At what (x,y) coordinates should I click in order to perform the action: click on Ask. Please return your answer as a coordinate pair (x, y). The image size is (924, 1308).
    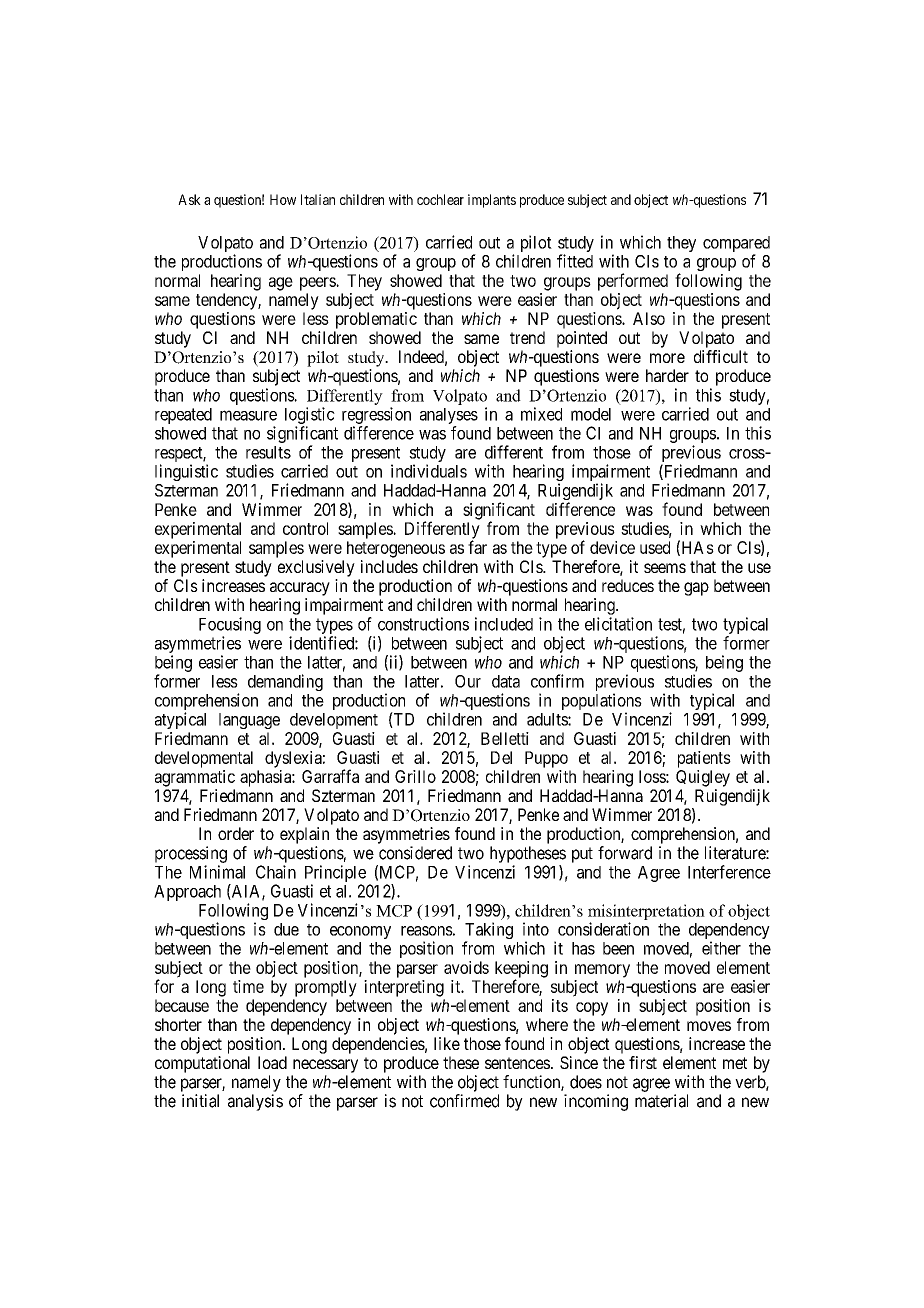
    Looking at the image, I should click on (189, 199).
